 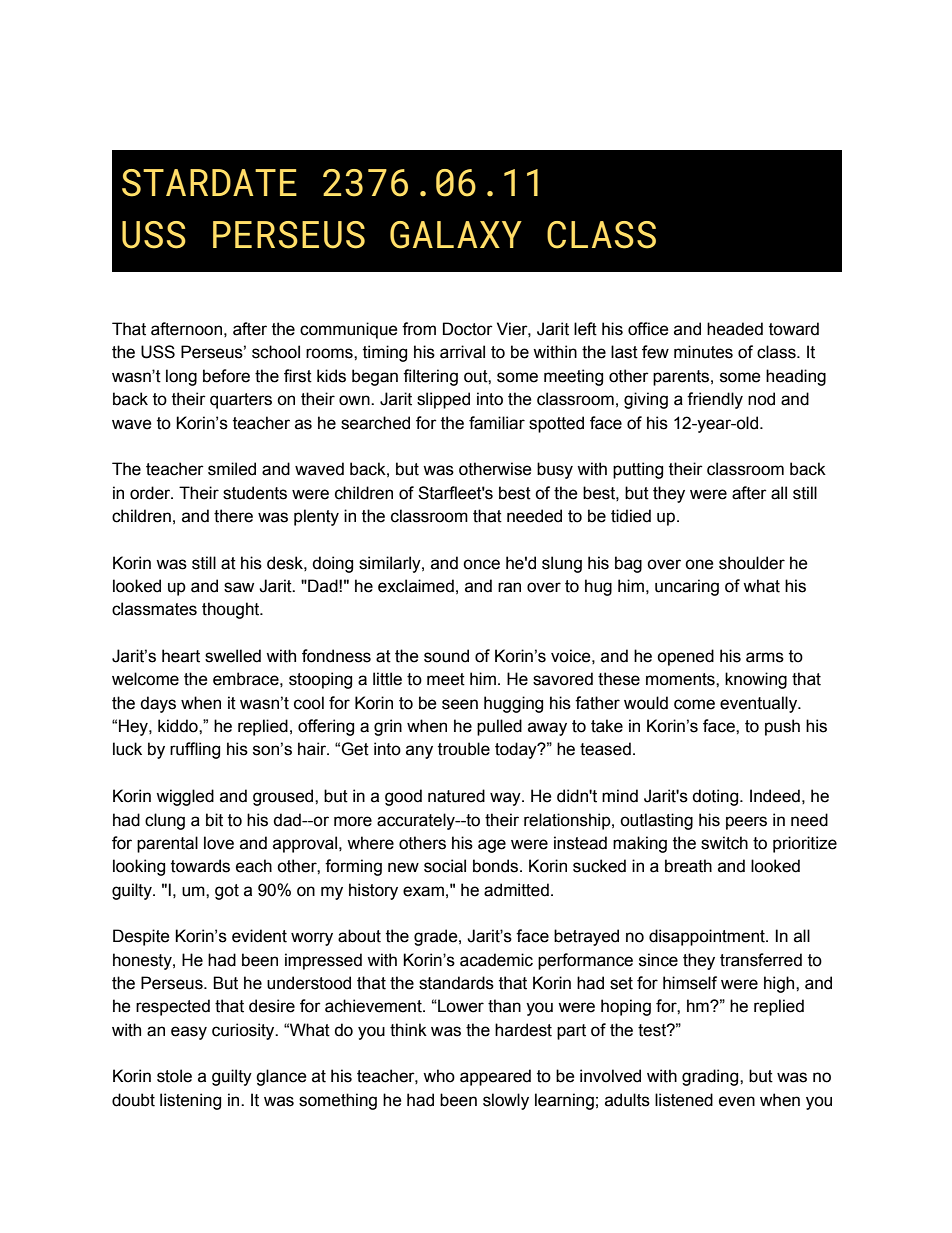 What do you see at coordinates (708, 937) in the page?
I see `disappointment` at bounding box center [708, 937].
